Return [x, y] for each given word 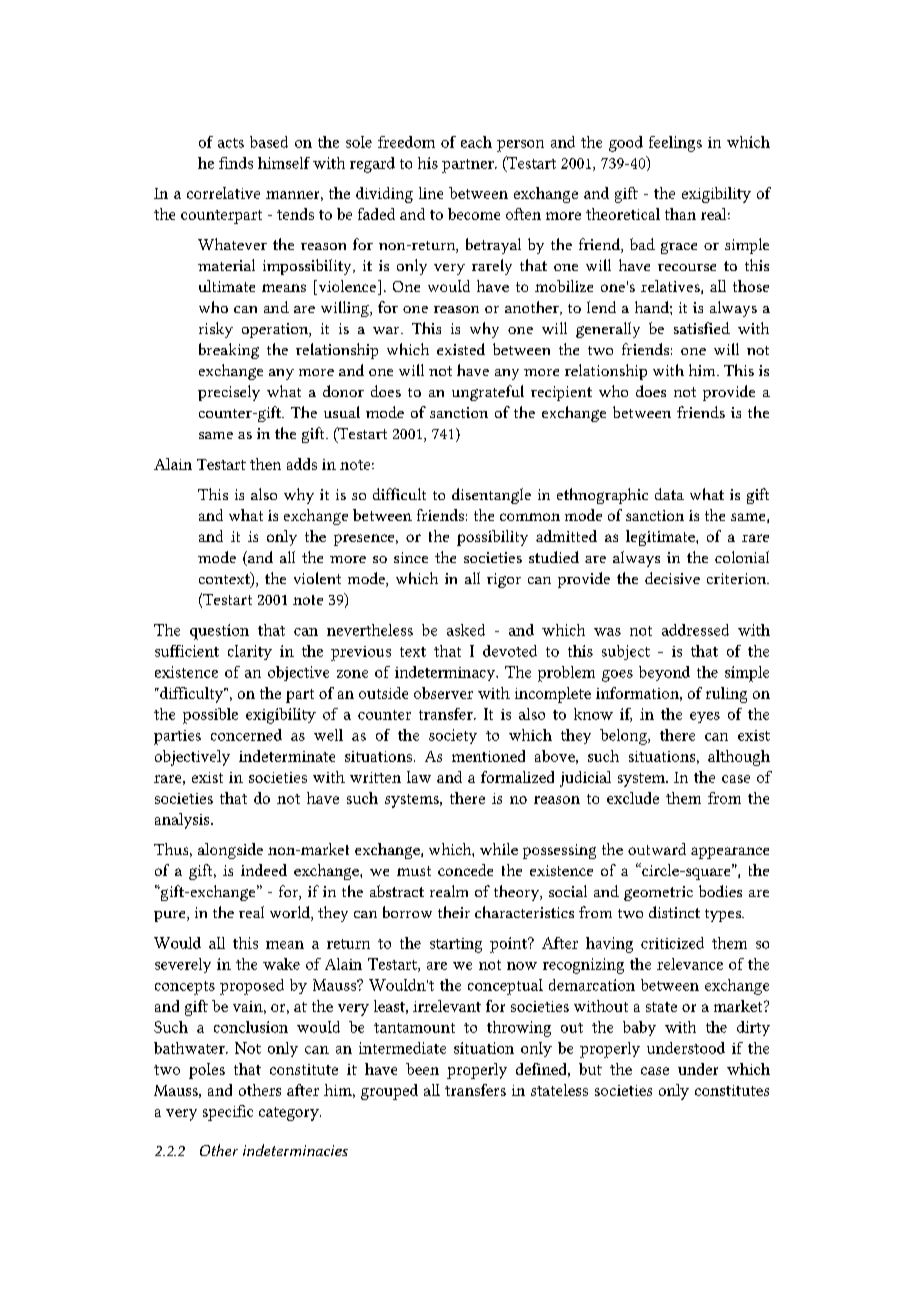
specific [228, 1113]
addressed [695, 630]
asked [466, 630]
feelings [675, 144]
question [219, 632]
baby [639, 1028]
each [476, 142]
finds [236, 163]
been [422, 1069]
